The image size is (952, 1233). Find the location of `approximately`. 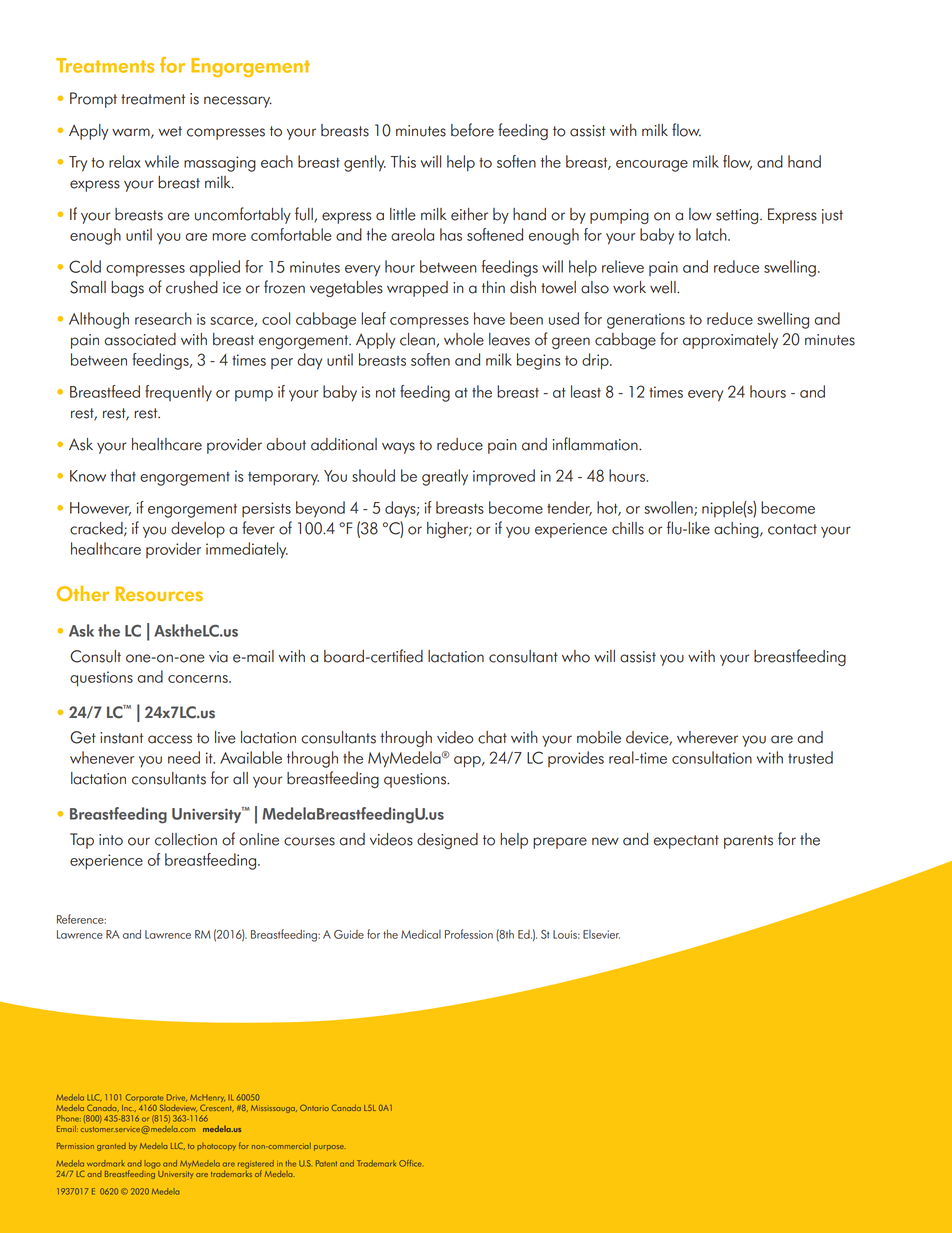

approximately is located at coordinates (730, 341).
